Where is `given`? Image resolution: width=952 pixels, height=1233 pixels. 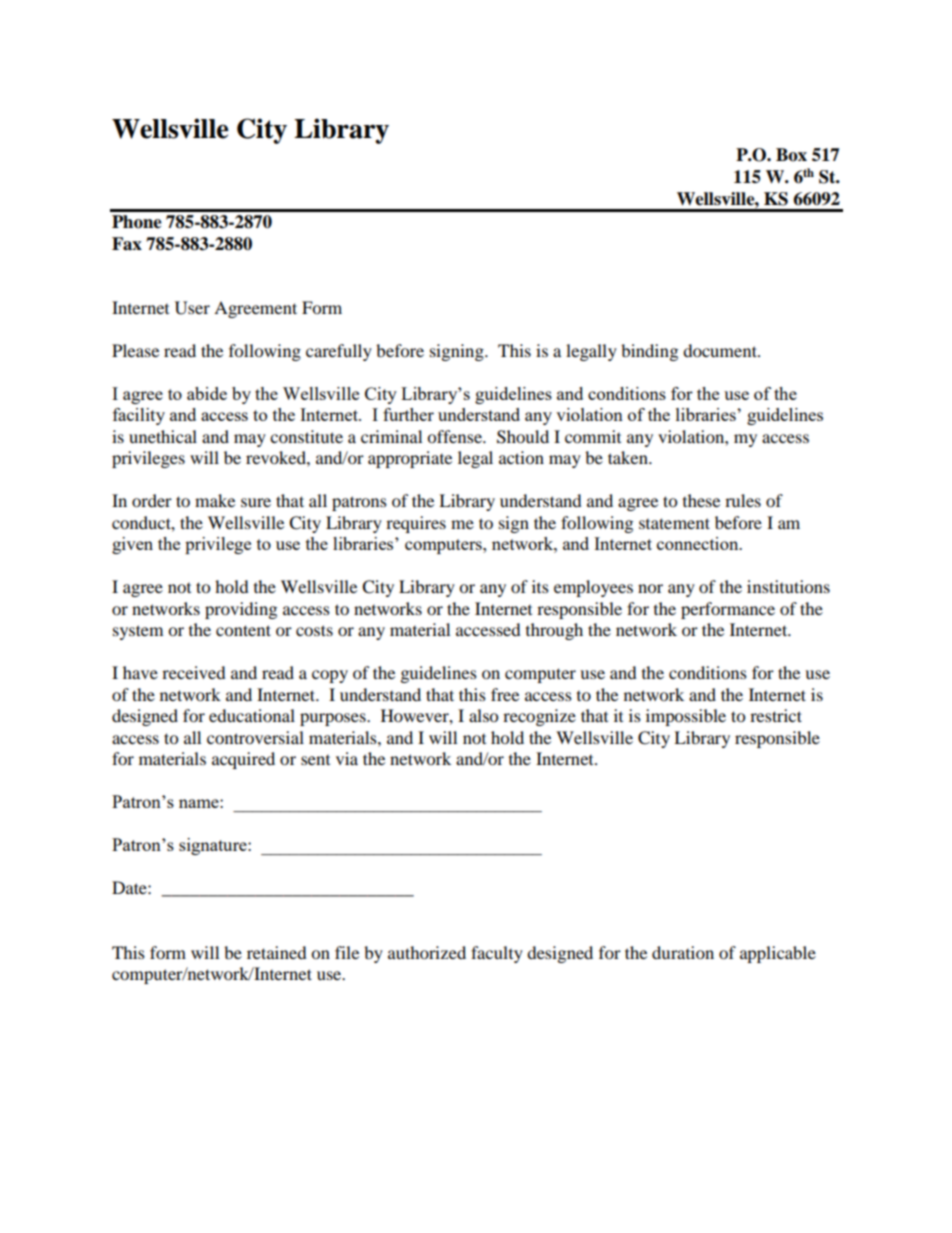 given is located at coordinates (132, 545).
